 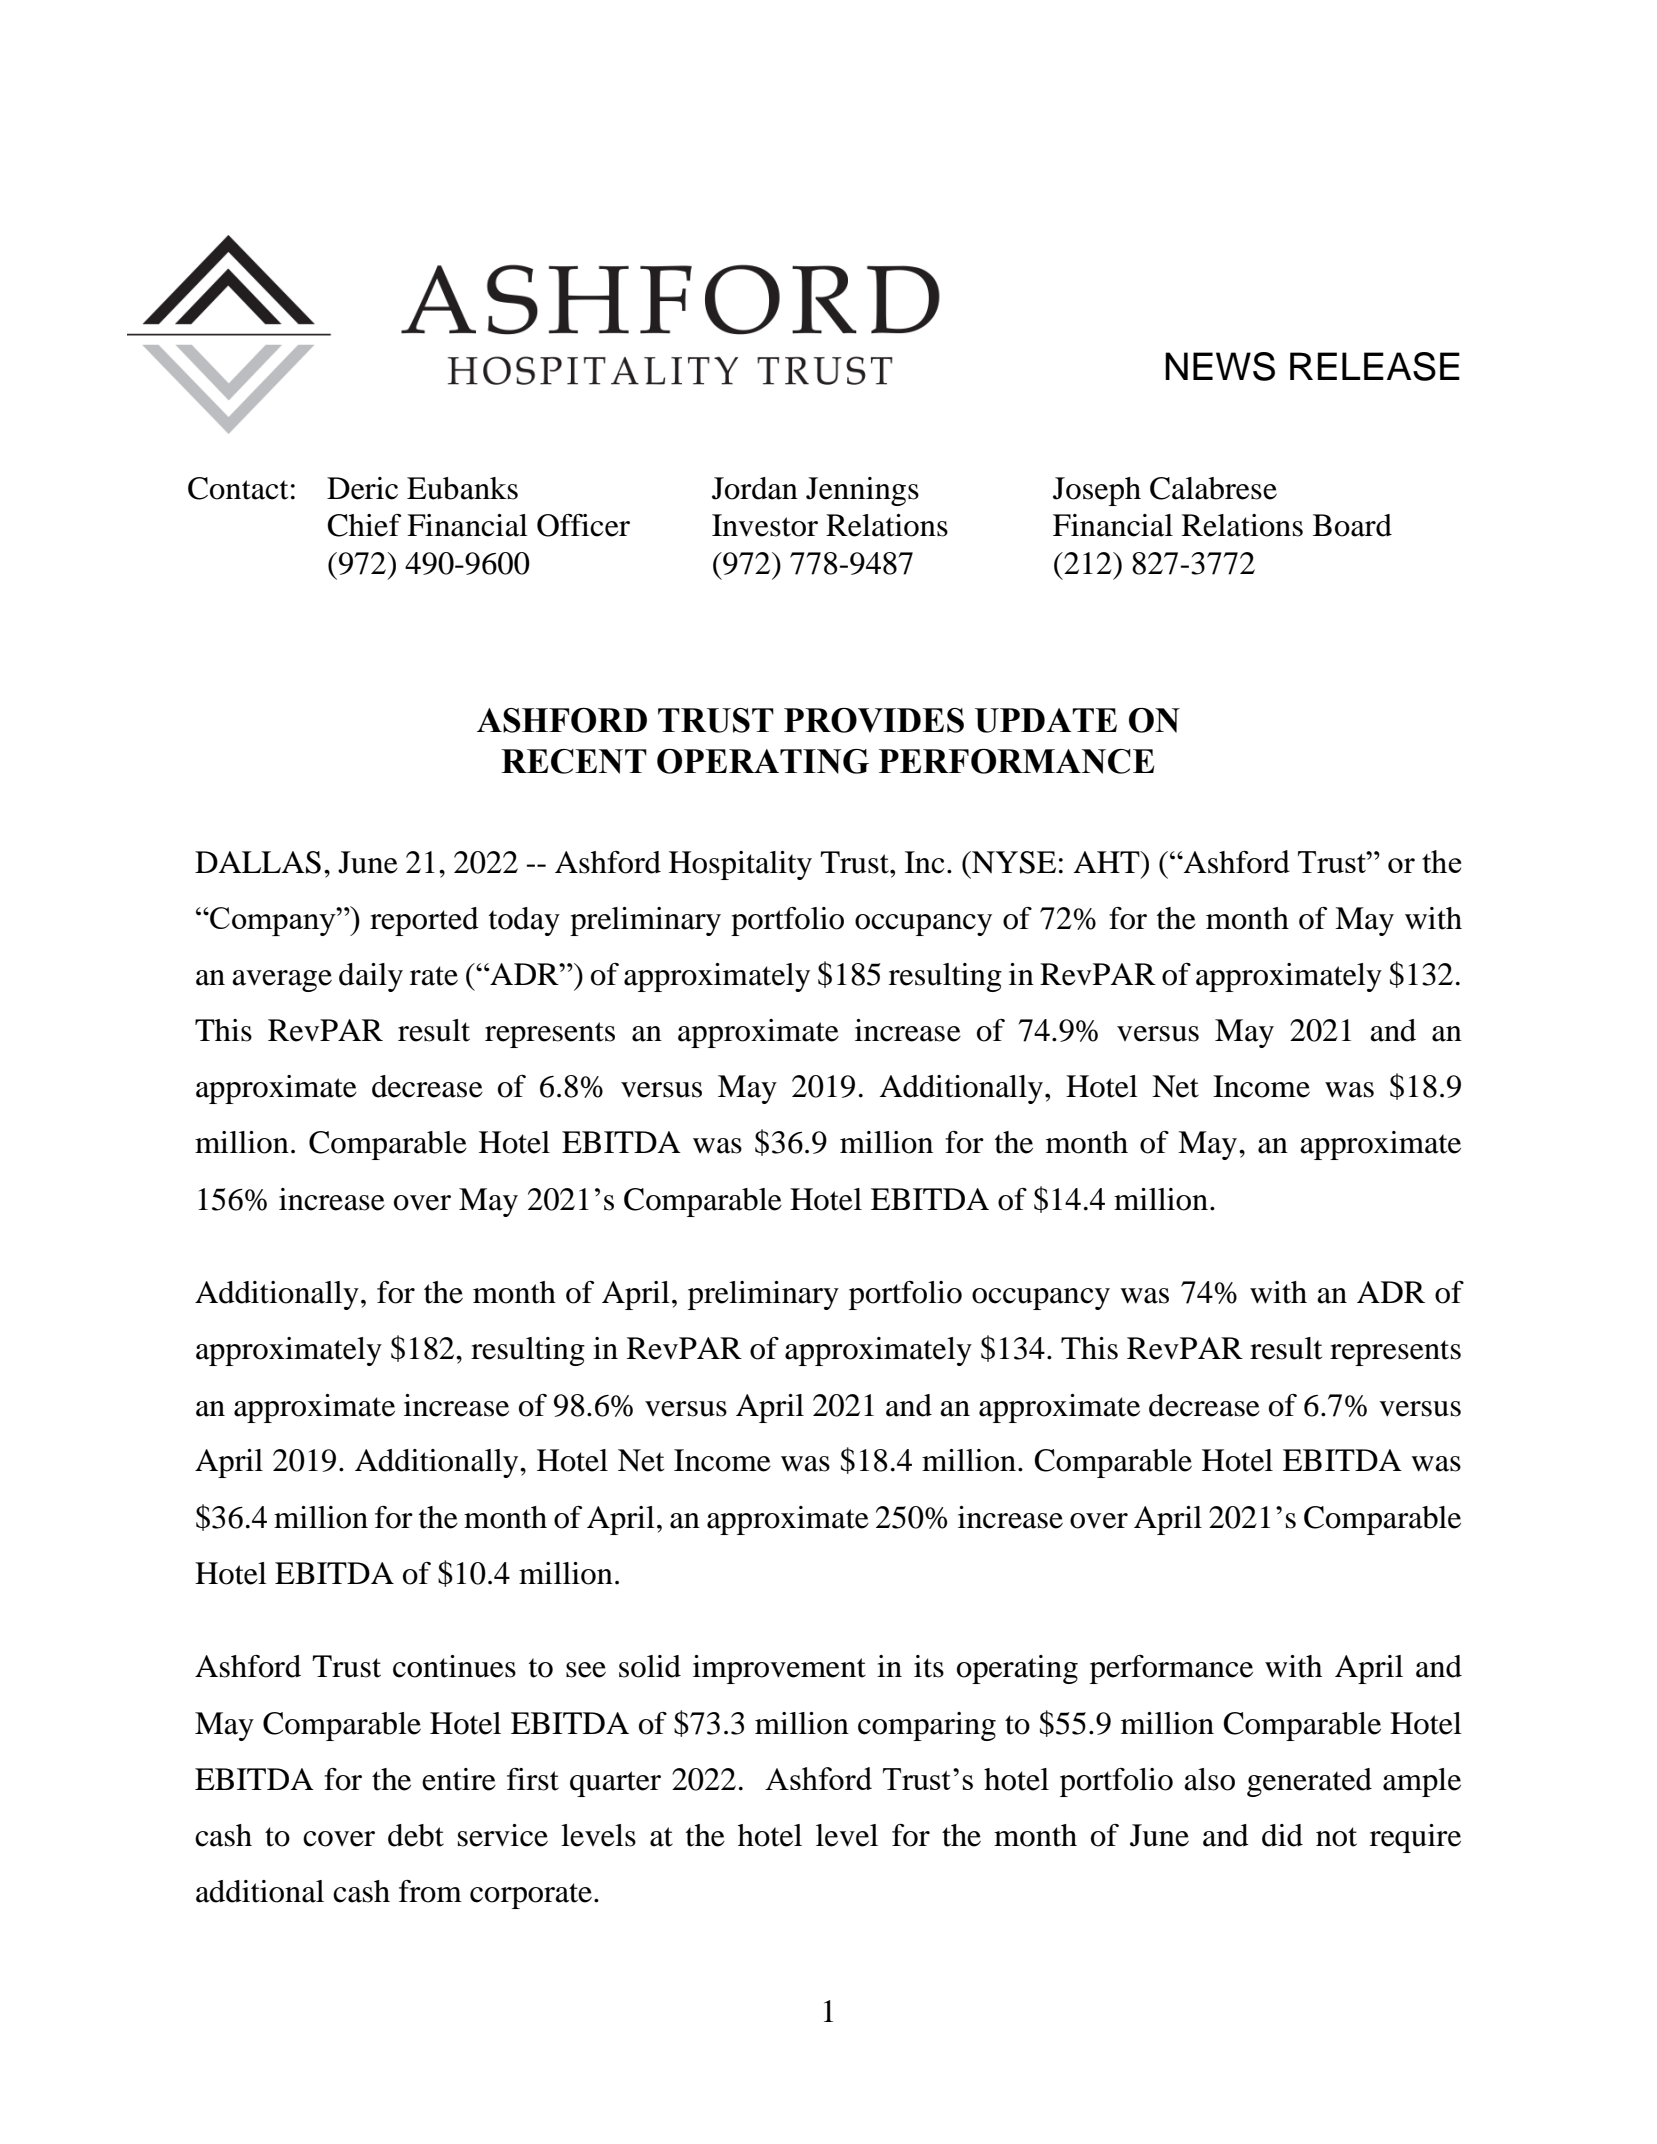 What do you see at coordinates (1107, 862) in the screenshot?
I see `AHT` at bounding box center [1107, 862].
